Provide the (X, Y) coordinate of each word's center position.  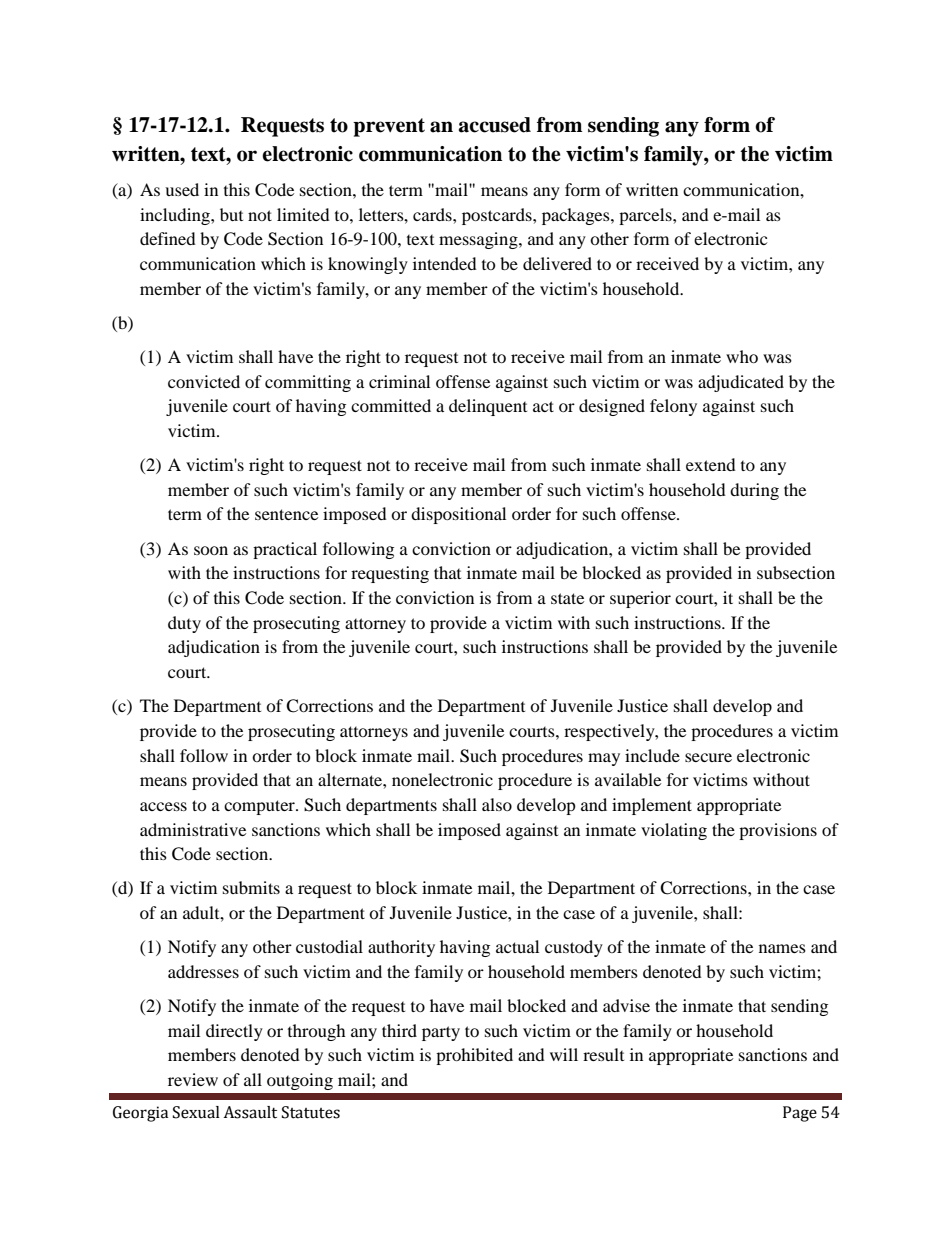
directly (234, 1032)
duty (184, 624)
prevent (389, 127)
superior (640, 599)
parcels (646, 216)
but (231, 214)
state (567, 598)
